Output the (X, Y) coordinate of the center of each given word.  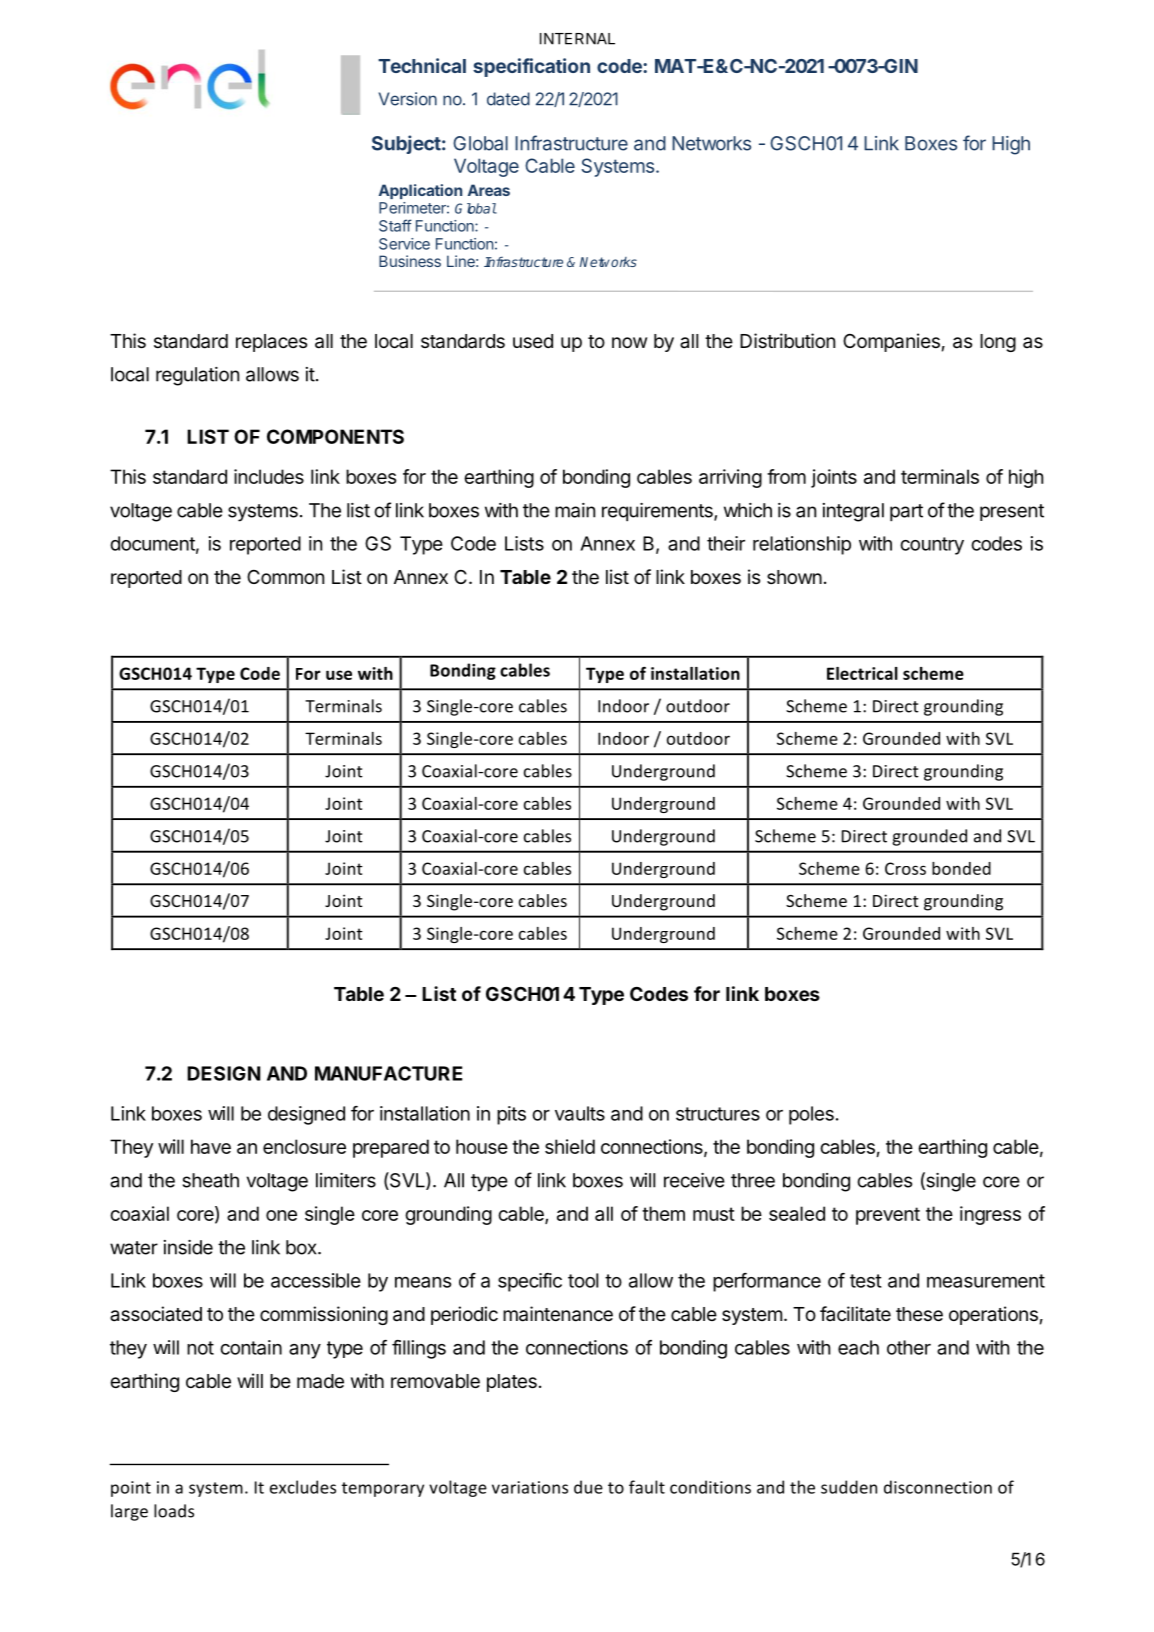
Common (285, 576)
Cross (905, 868)
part (906, 512)
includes (269, 476)
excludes (303, 1487)
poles (811, 1115)
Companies (891, 342)
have (211, 1146)
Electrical (862, 673)
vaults (580, 1113)
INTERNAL (577, 39)
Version (408, 99)
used (533, 341)
